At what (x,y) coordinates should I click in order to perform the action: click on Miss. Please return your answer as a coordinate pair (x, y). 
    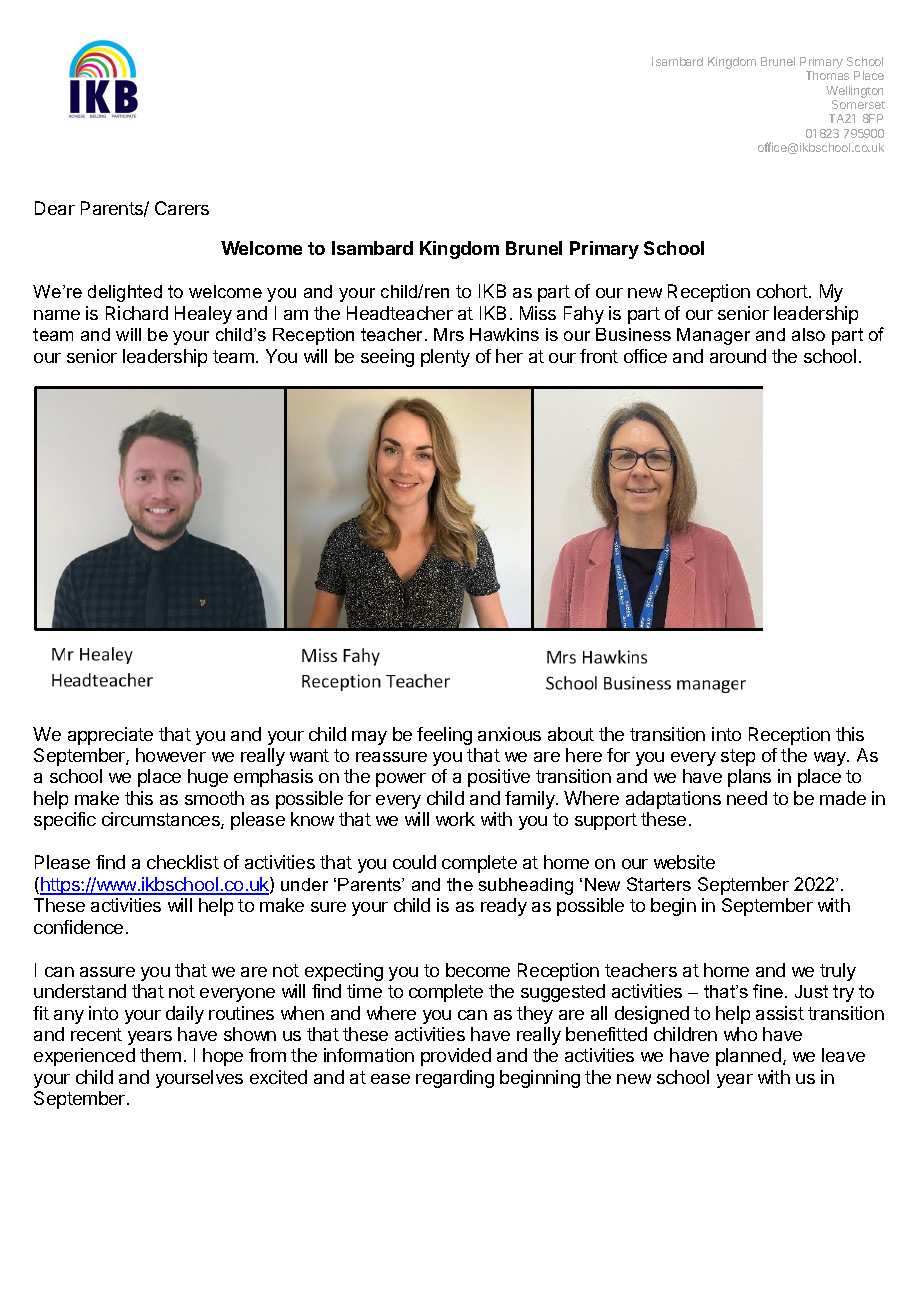
    Looking at the image, I should click on (538, 313).
